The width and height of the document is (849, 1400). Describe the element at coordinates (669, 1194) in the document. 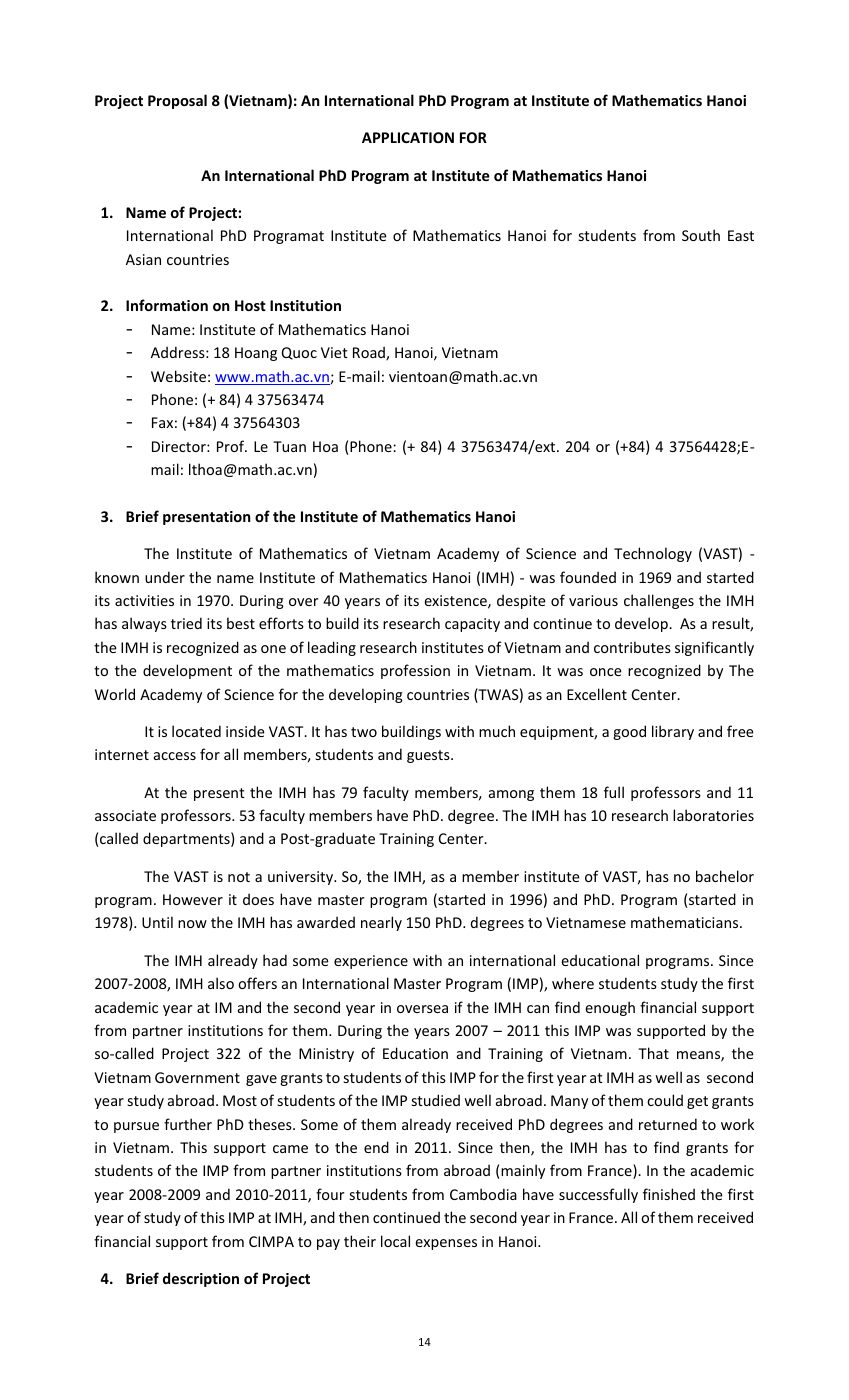

I see `finished` at that location.
